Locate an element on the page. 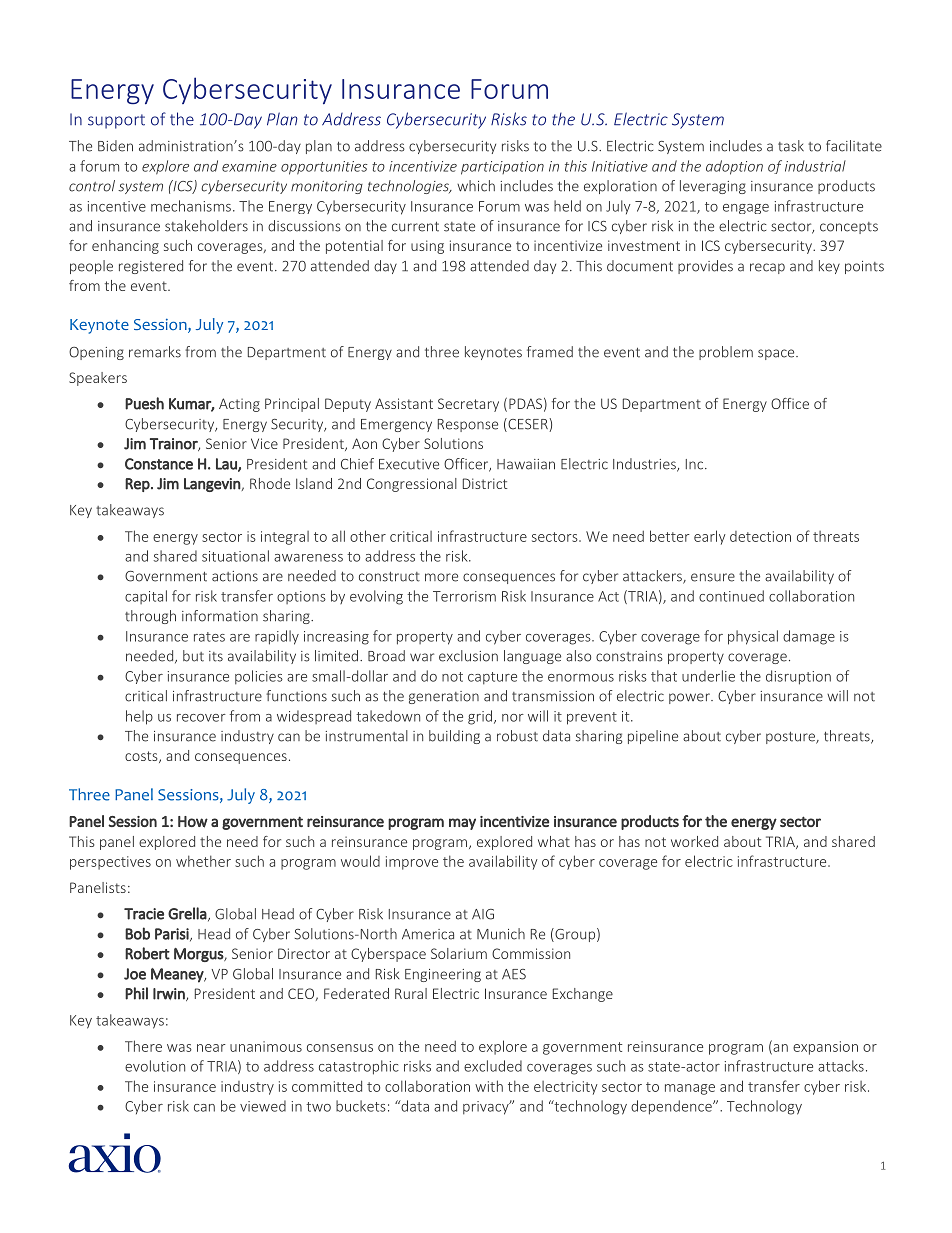 This document has width=952, height=1233. expansion is located at coordinates (825, 1048).
